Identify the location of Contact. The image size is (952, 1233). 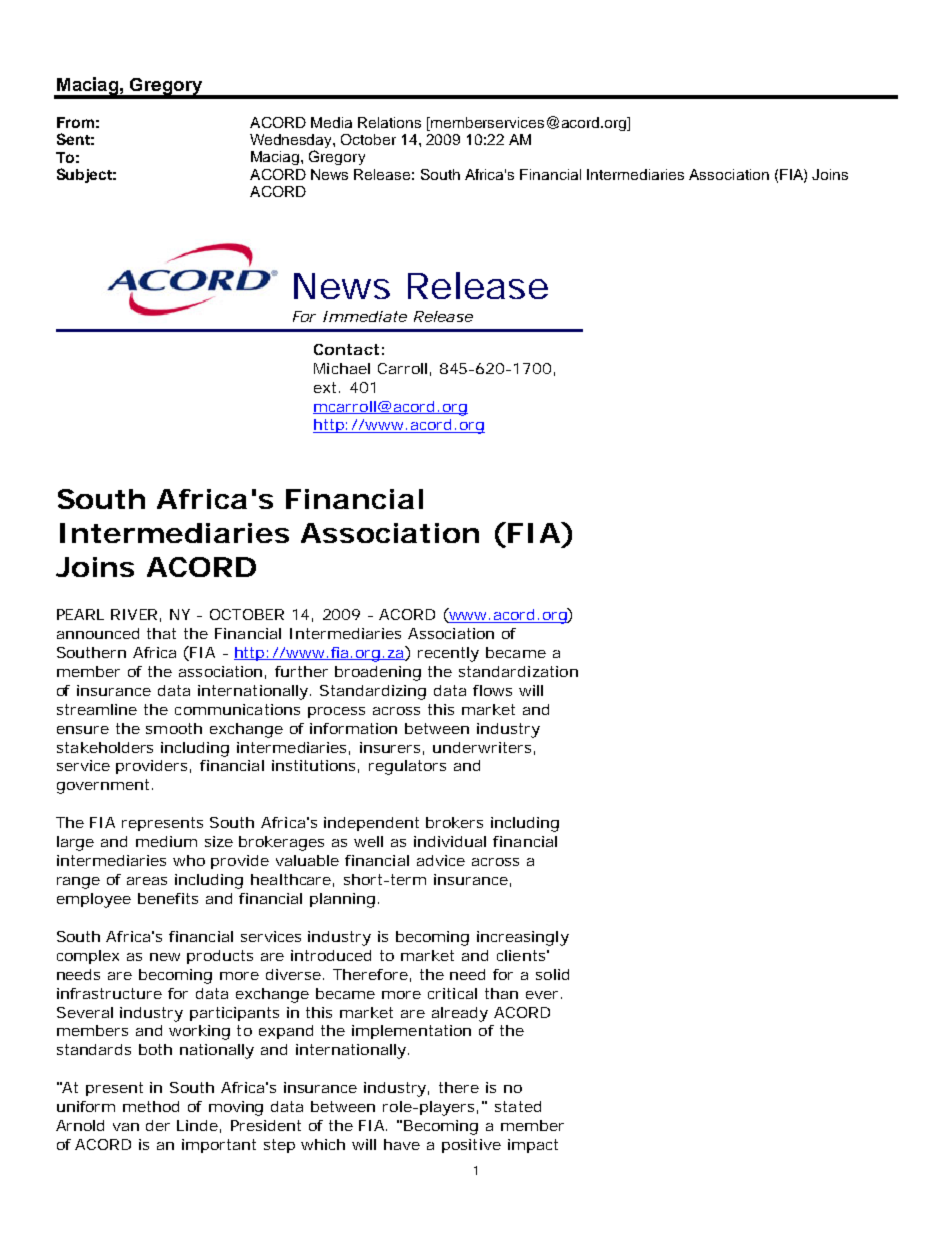
(346, 349).
